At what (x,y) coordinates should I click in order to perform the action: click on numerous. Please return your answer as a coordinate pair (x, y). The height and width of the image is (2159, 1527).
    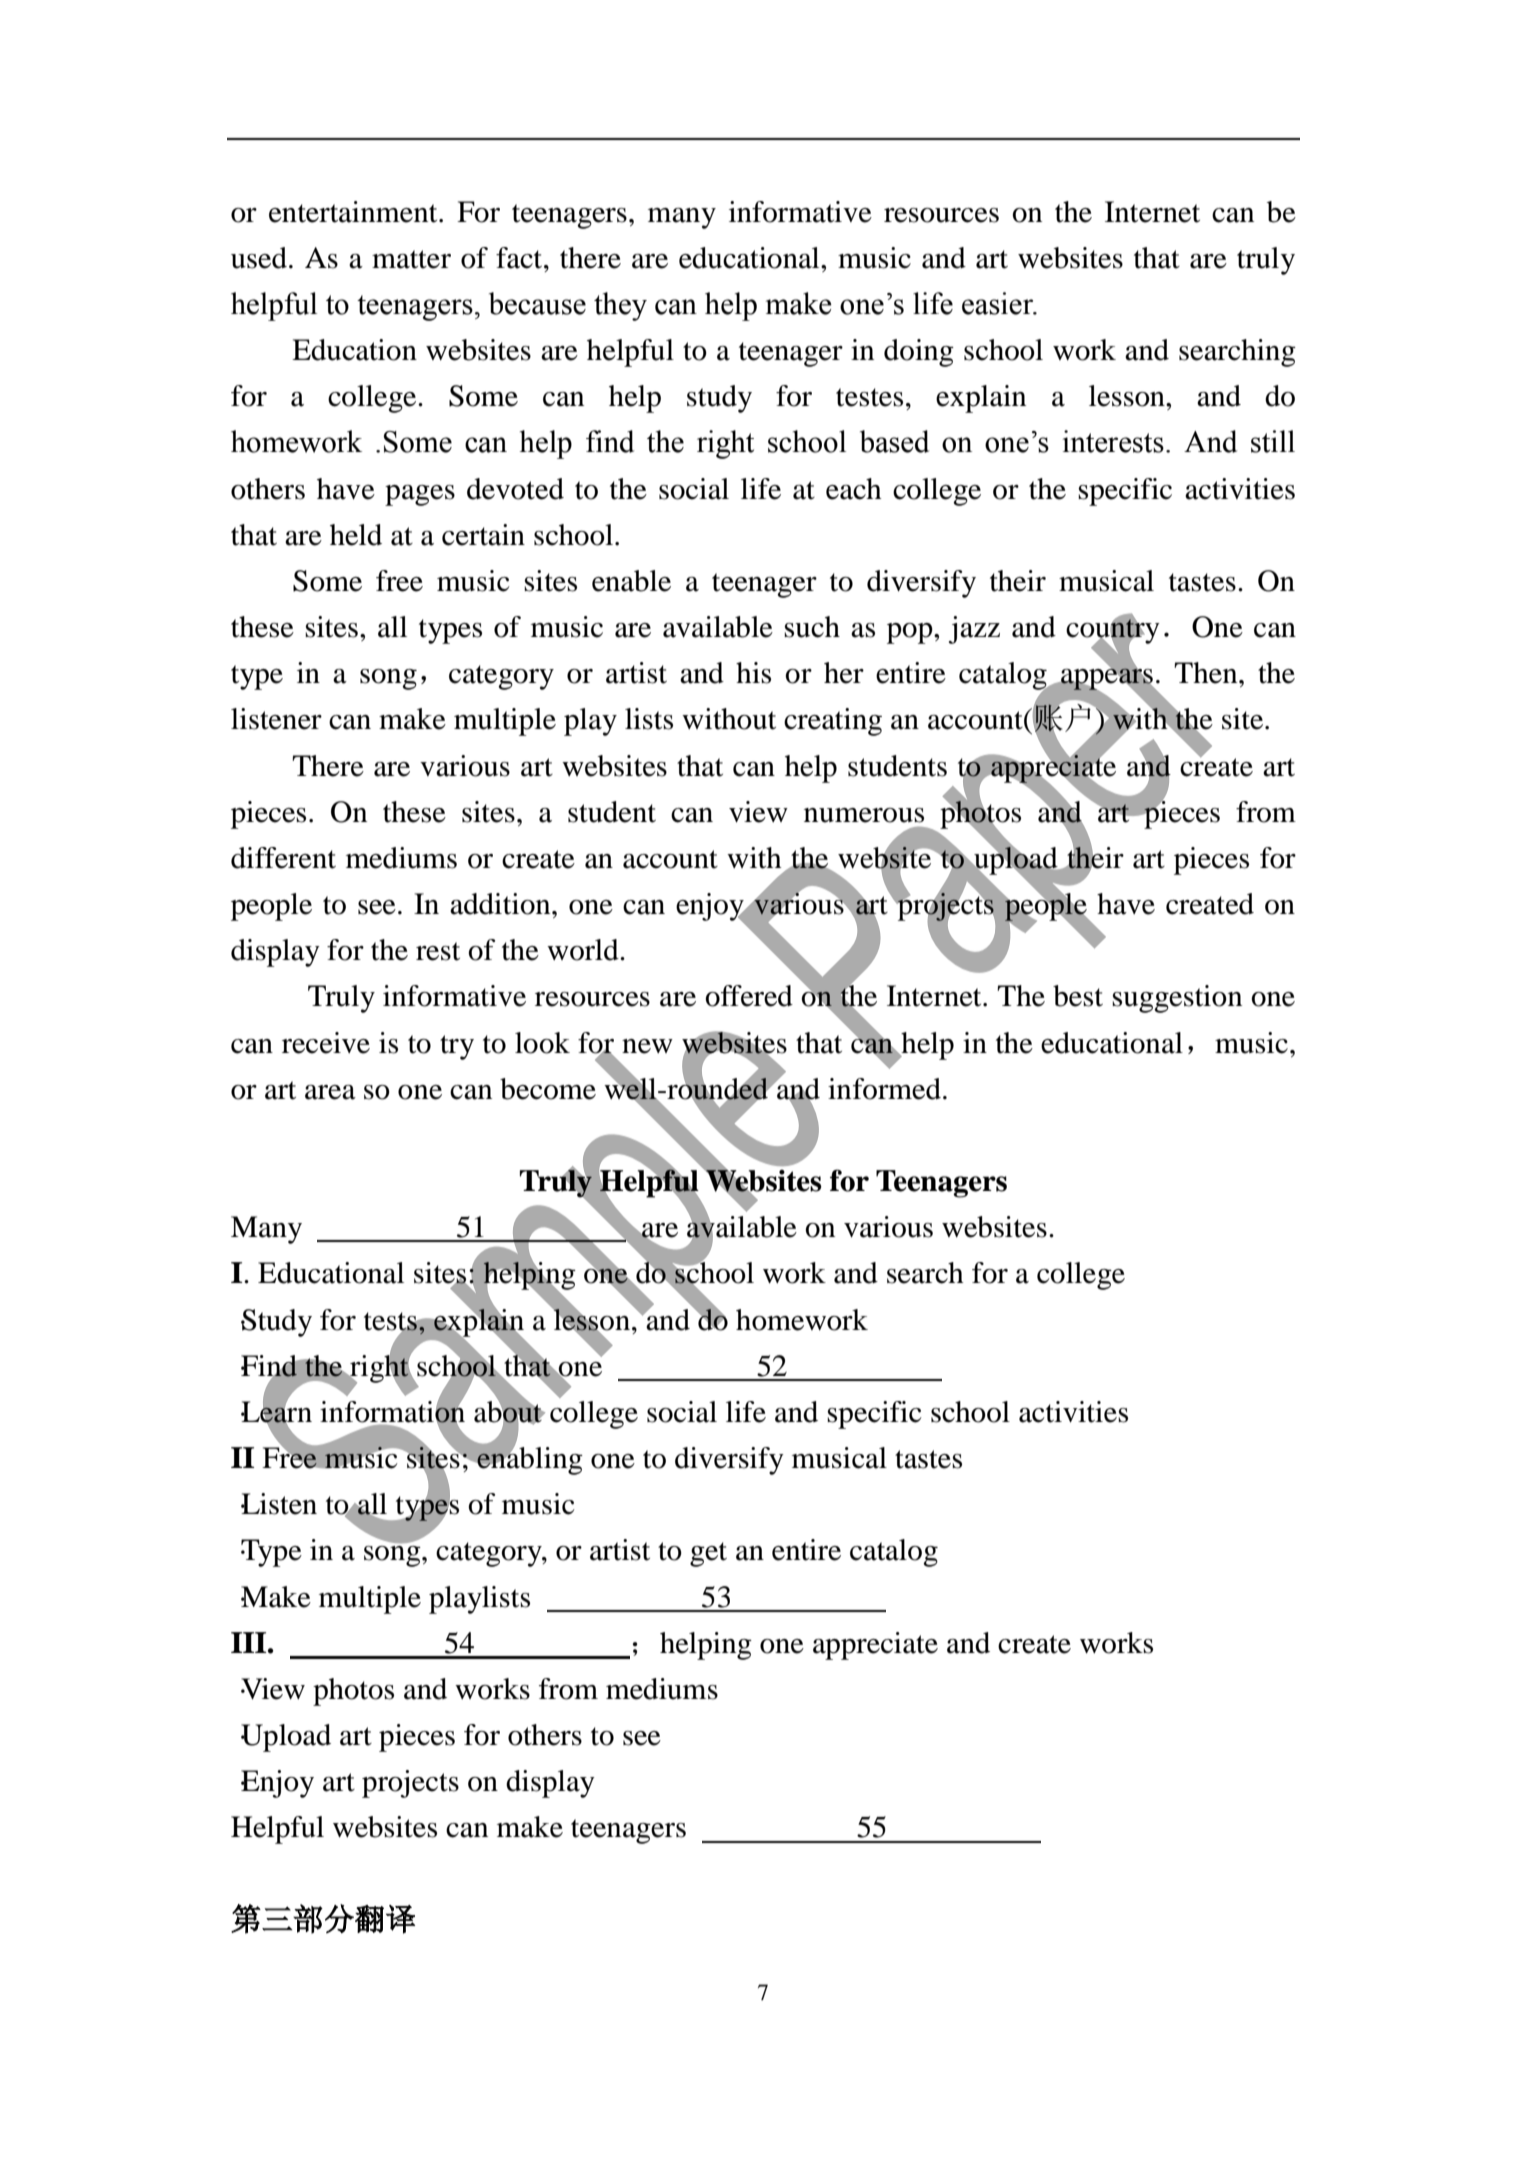
    Looking at the image, I should click on (864, 815).
